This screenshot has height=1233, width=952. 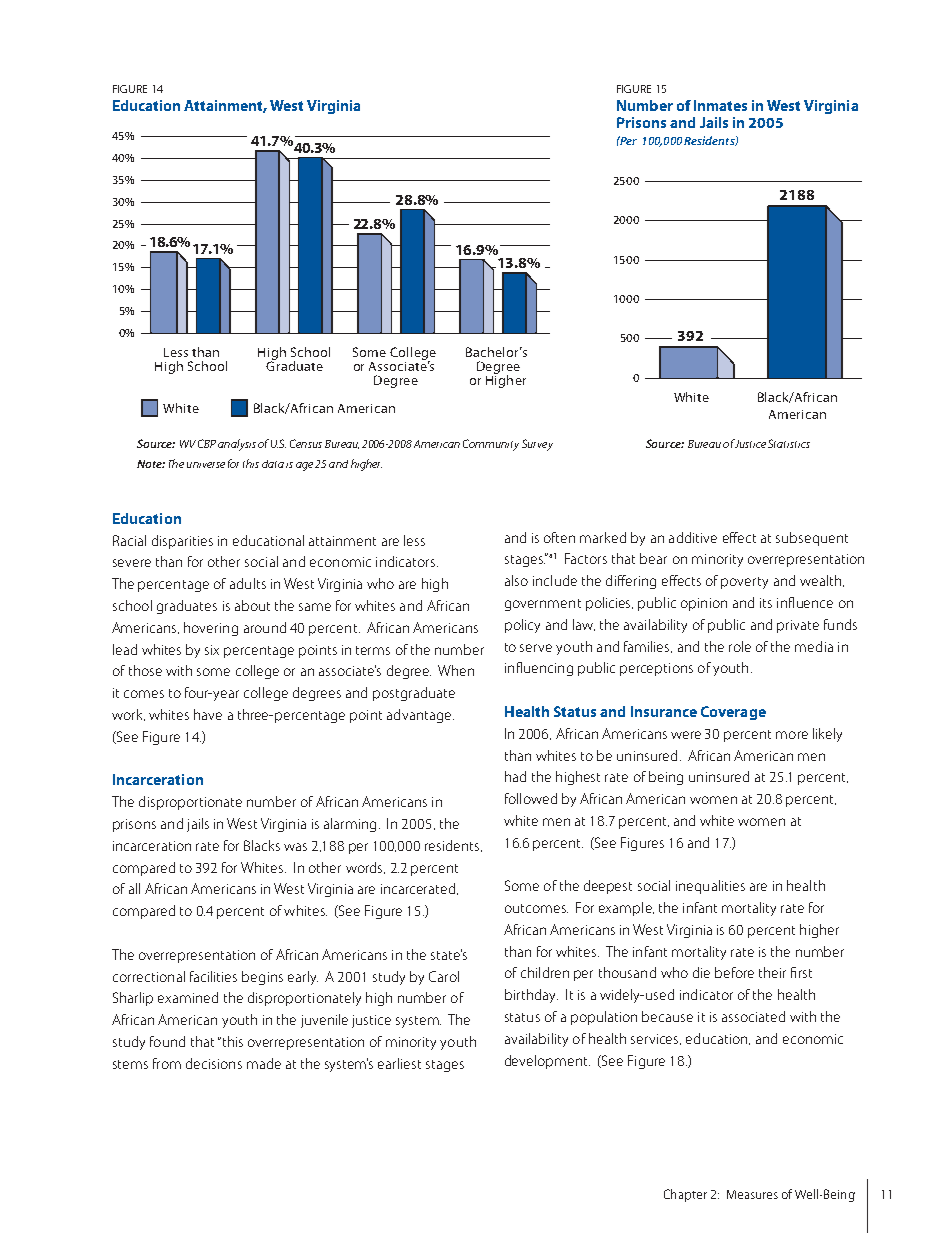 I want to click on Inmates, so click(x=720, y=105).
